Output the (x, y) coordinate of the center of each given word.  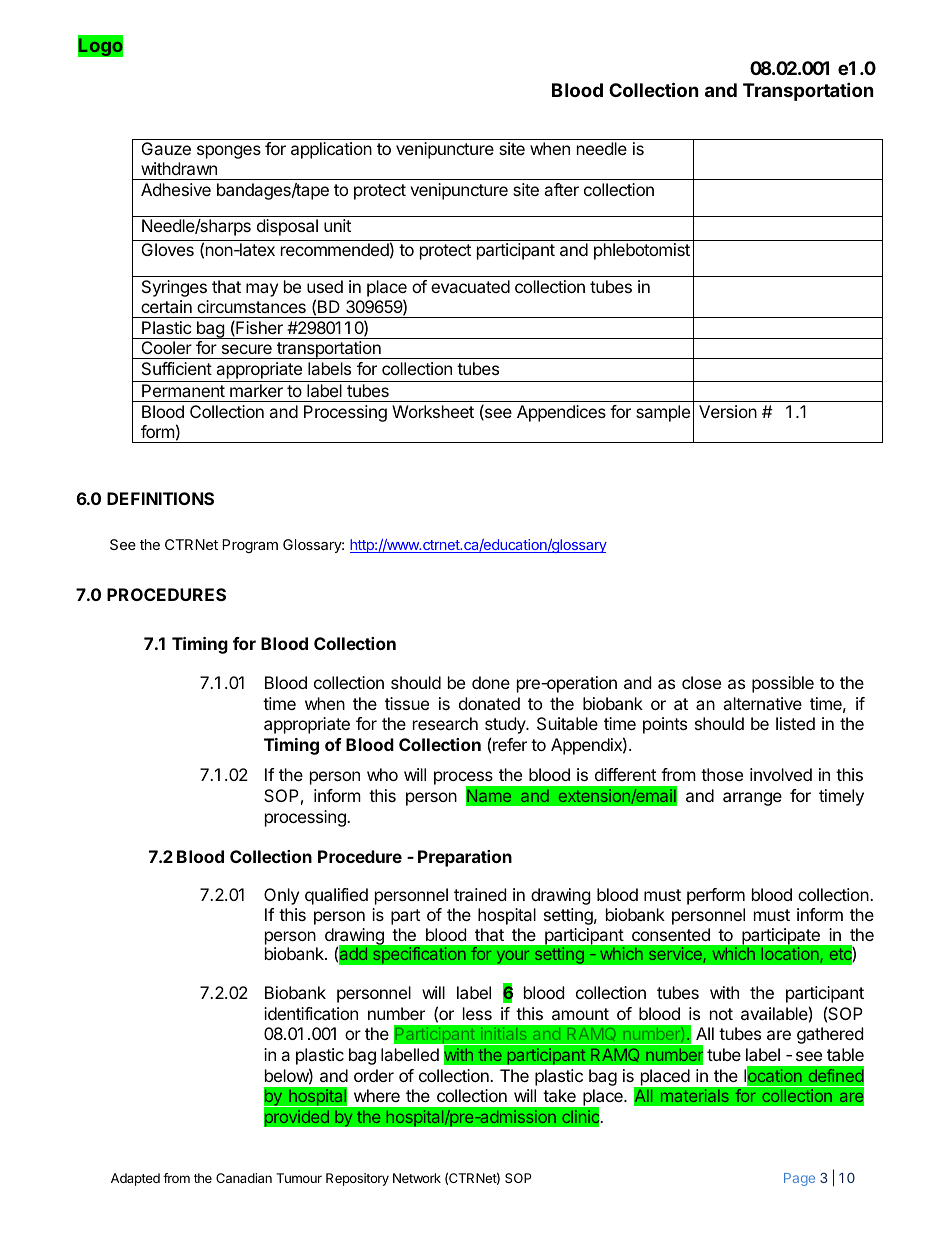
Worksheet (433, 411)
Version (728, 411)
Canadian (244, 1178)
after (561, 189)
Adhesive (176, 189)
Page (799, 1179)
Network (417, 1178)
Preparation (465, 858)
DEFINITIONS (160, 498)
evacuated (470, 286)
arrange (752, 799)
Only (281, 896)
